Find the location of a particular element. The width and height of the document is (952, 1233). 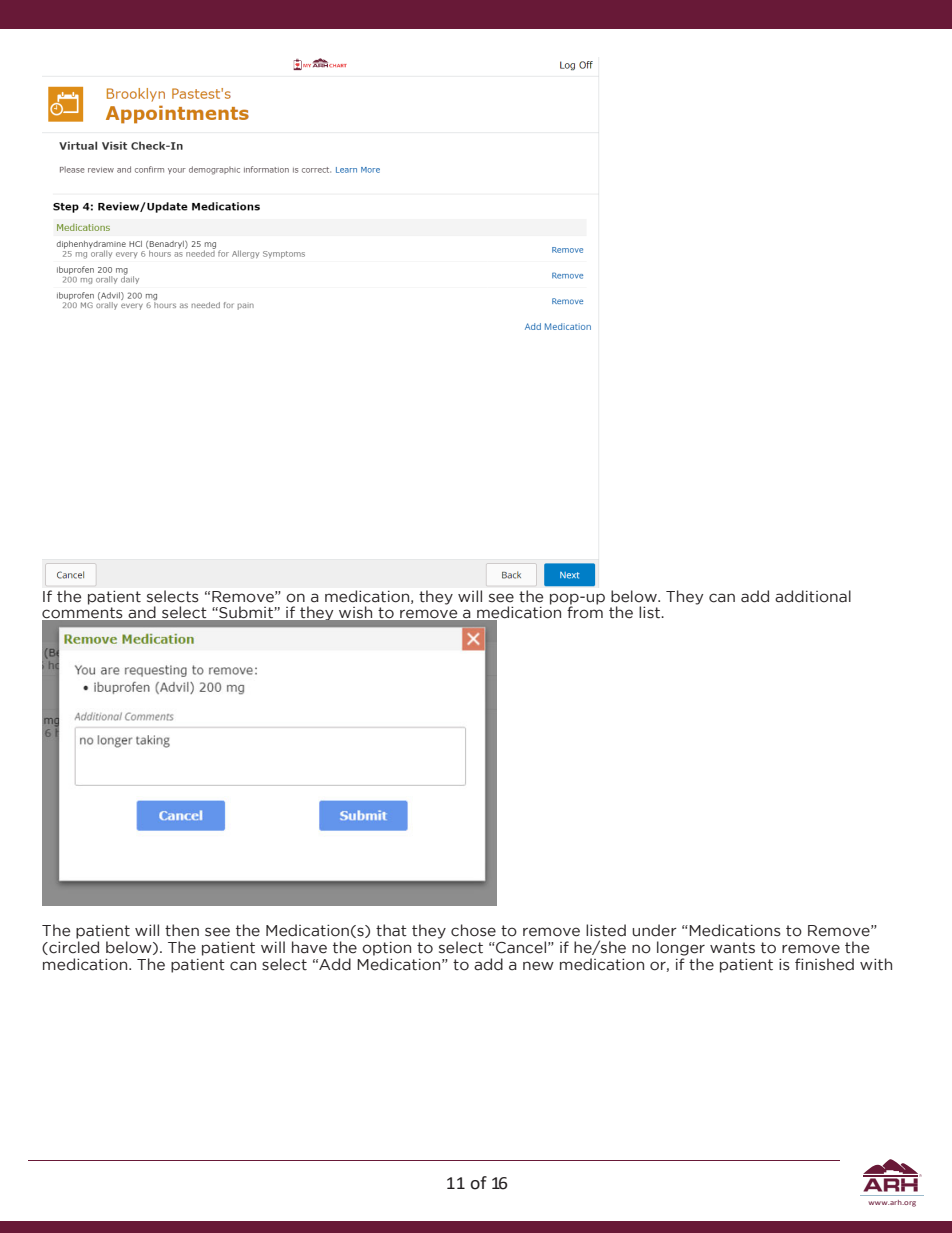

circled is located at coordinates (73, 948).
